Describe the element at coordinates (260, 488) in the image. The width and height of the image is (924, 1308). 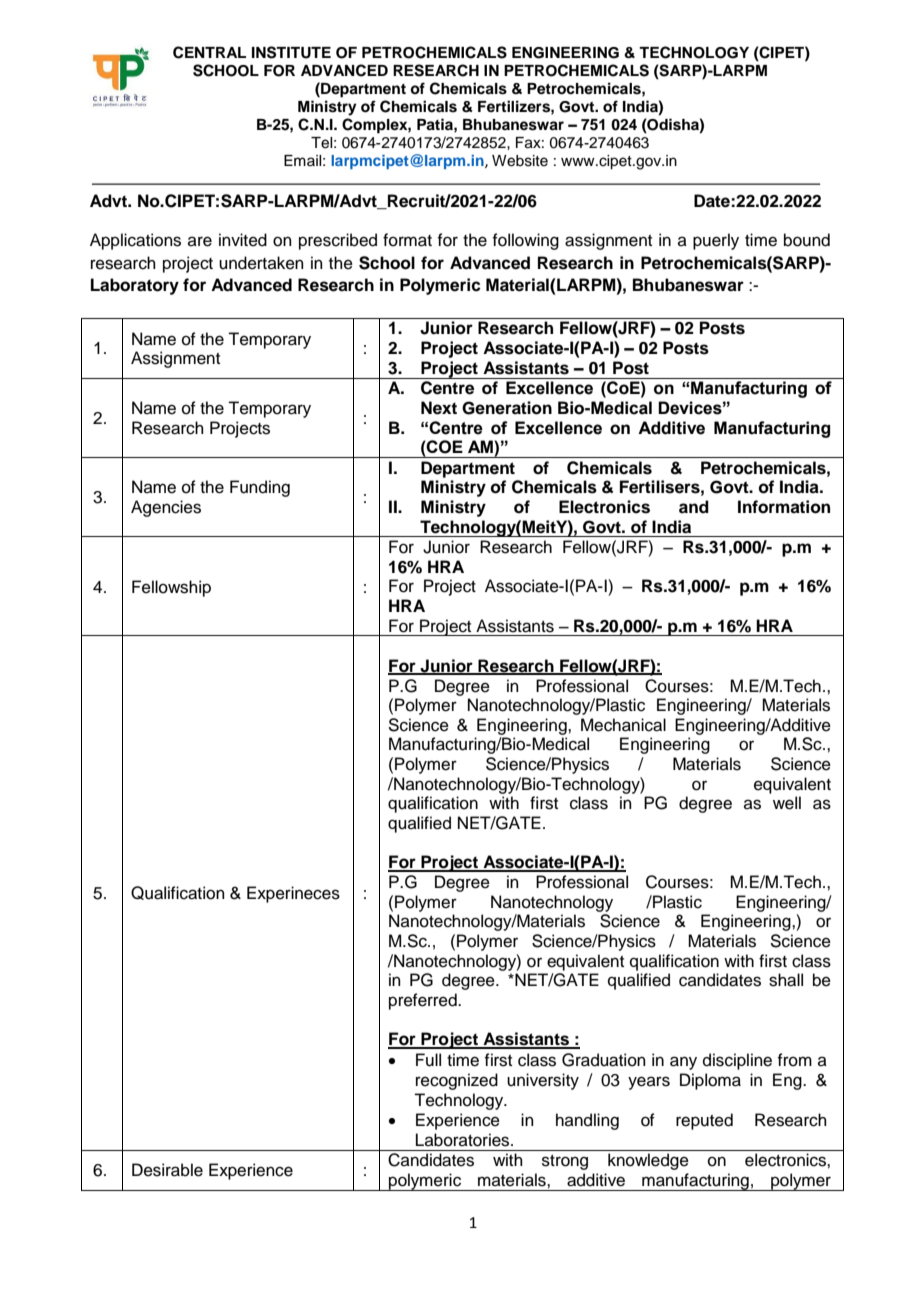
I see `Funding` at that location.
